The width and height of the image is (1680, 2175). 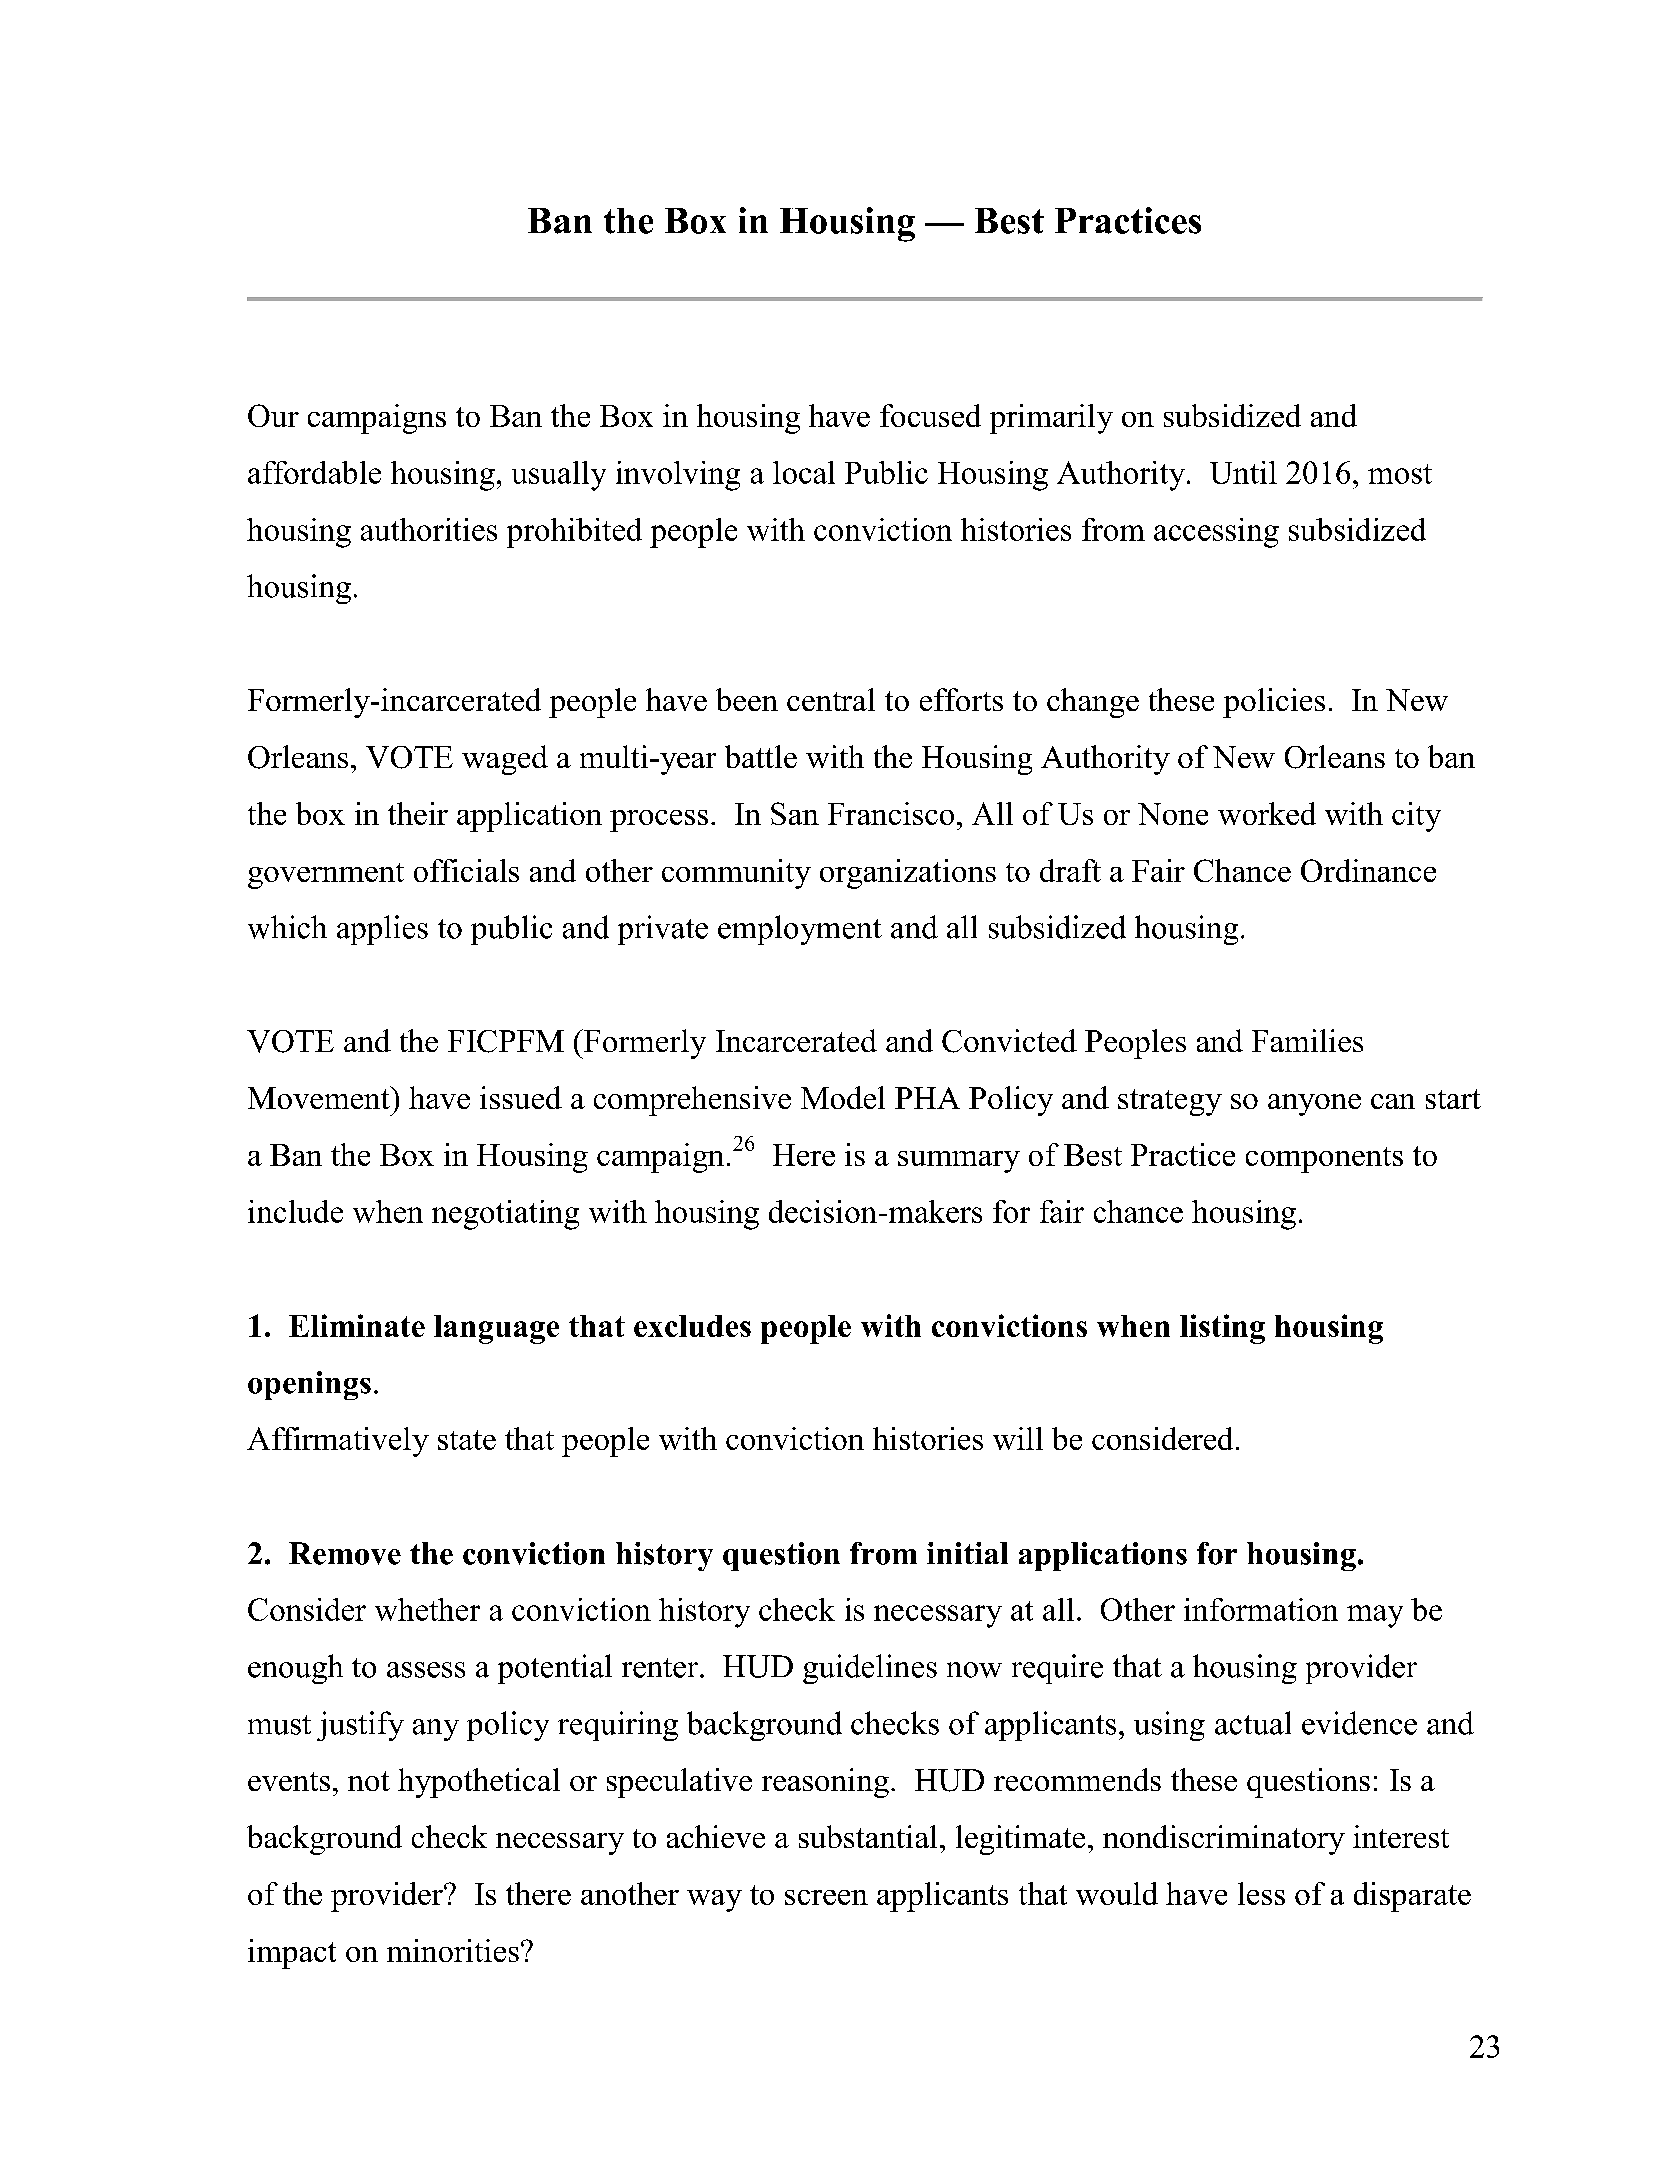 What do you see at coordinates (891, 813) in the image?
I see `Francisco` at bounding box center [891, 813].
